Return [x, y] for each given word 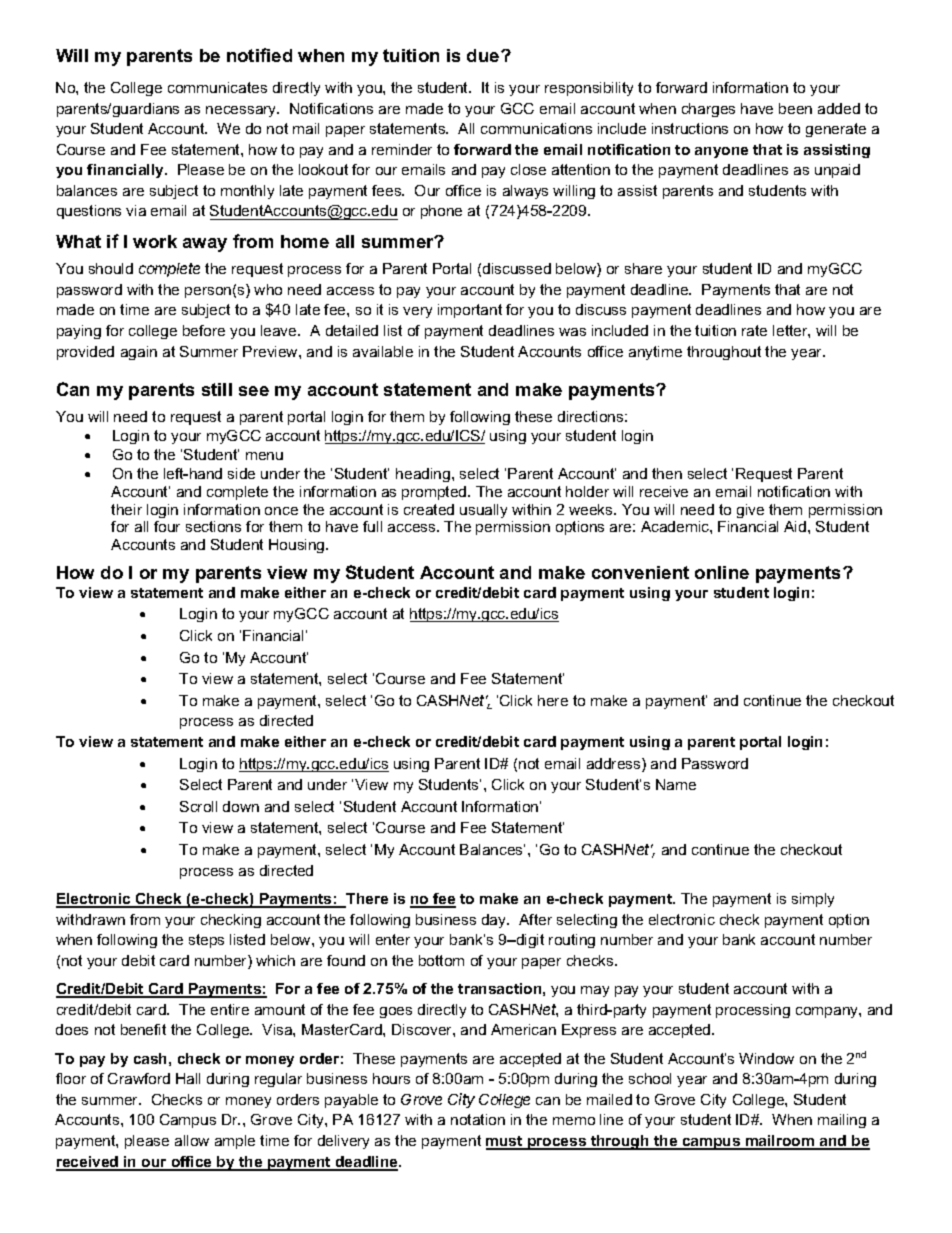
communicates [217, 87]
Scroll [198, 806]
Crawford [139, 1078]
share [643, 268]
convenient [640, 572]
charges [708, 110]
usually [483, 511]
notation [478, 1119]
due [484, 55]
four [167, 526]
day [495, 921]
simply [813, 900]
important [470, 311]
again [139, 353]
